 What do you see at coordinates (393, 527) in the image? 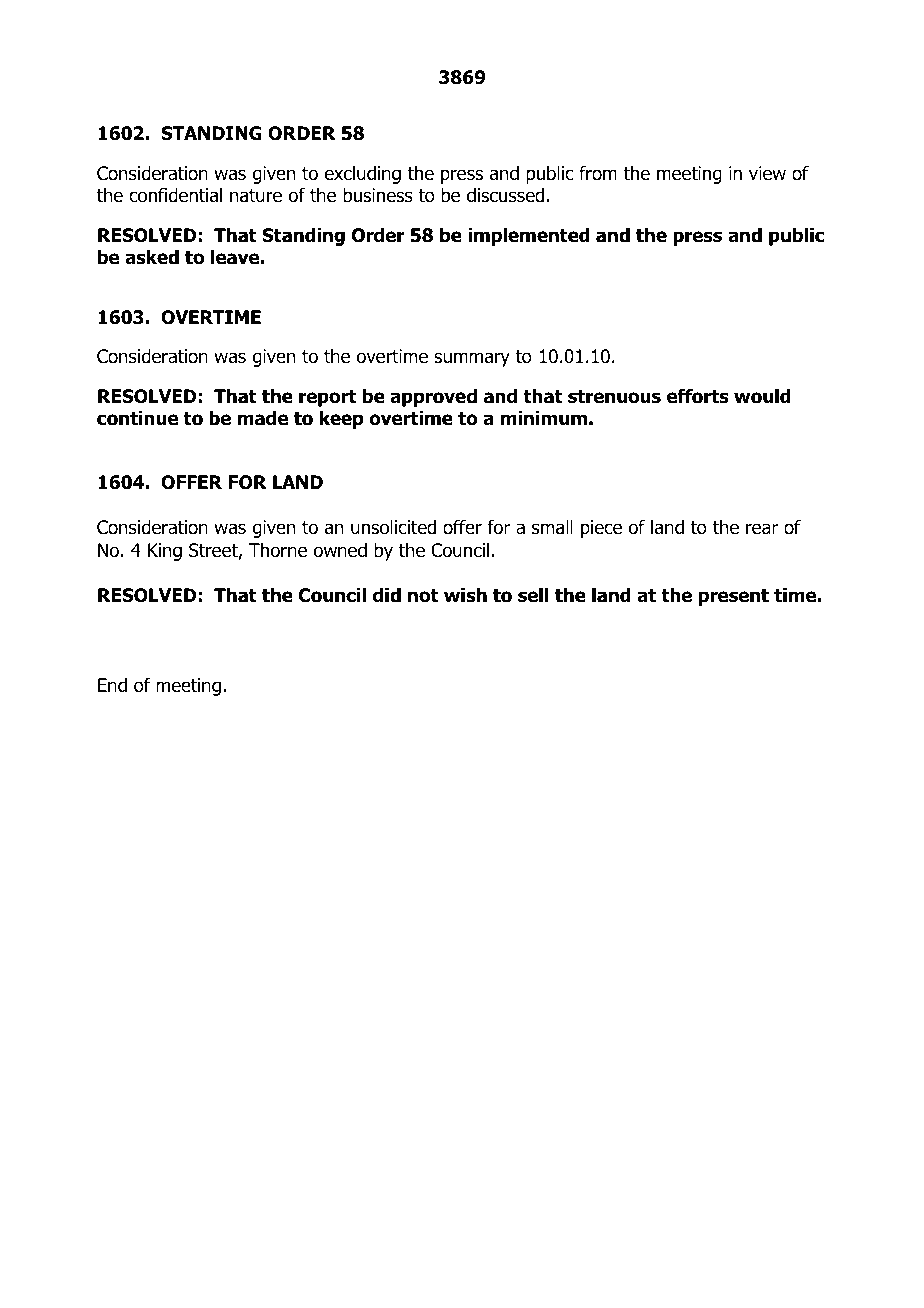
I see `unsolicited` at bounding box center [393, 527].
